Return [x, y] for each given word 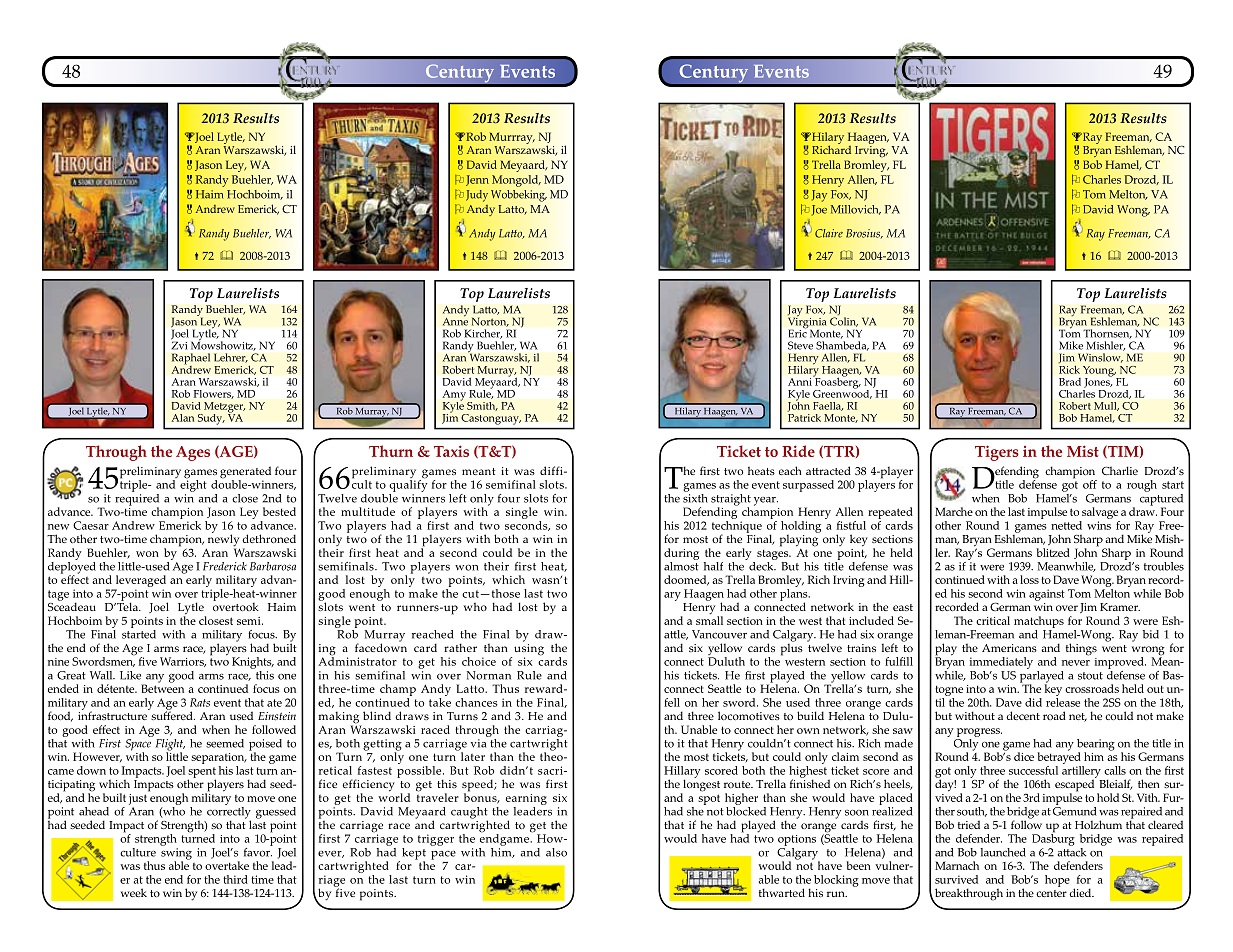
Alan [182, 418]
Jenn [477, 180]
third [235, 879]
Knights [253, 663]
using [529, 649]
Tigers [997, 453]
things [1081, 649]
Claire [829, 233]
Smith [482, 406]
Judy [477, 196]
